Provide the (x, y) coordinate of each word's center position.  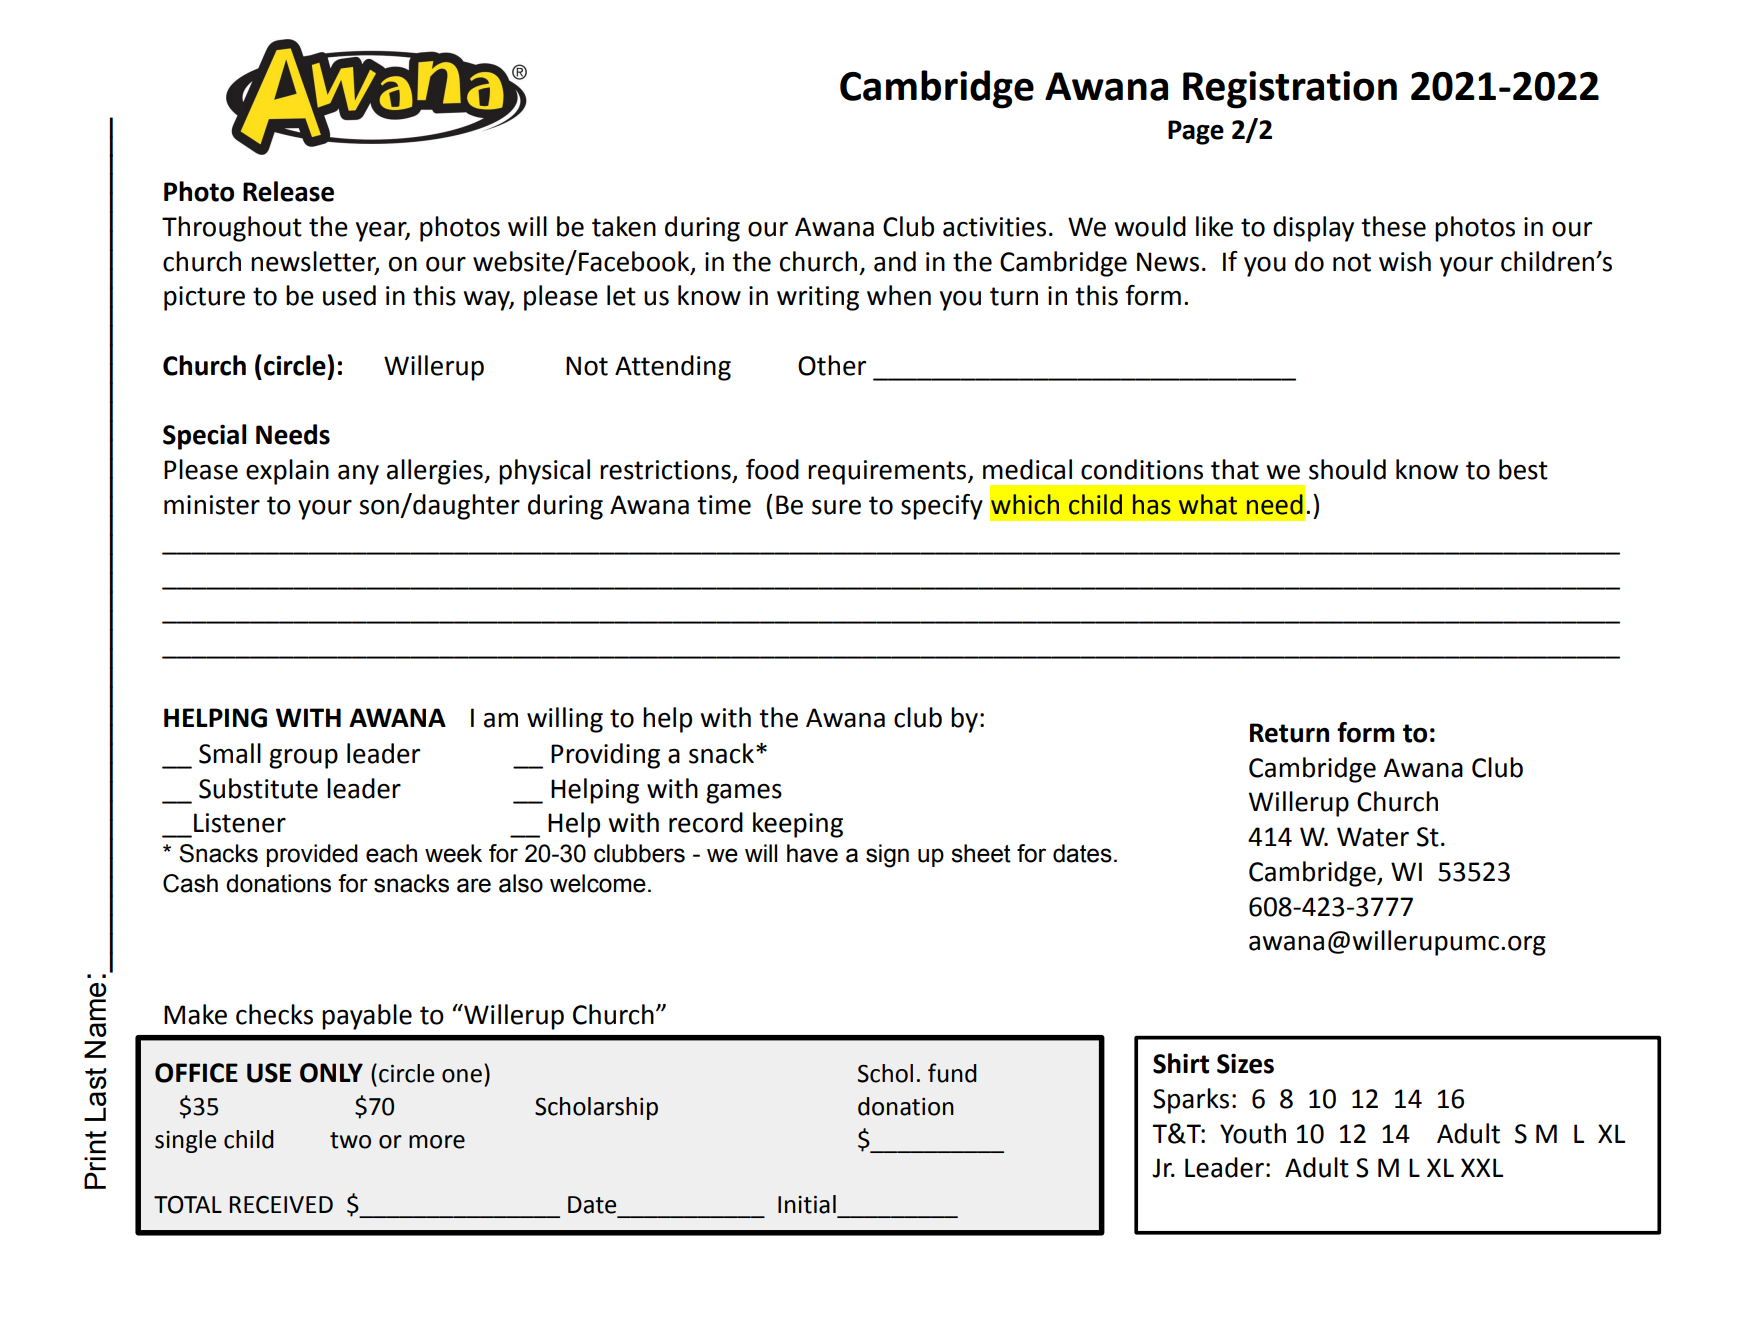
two (350, 1140)
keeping (798, 825)
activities (994, 227)
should (1347, 469)
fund (952, 1073)
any (358, 475)
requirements (888, 472)
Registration (1290, 90)
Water (1373, 837)
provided (312, 855)
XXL (1482, 1167)
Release (288, 191)
